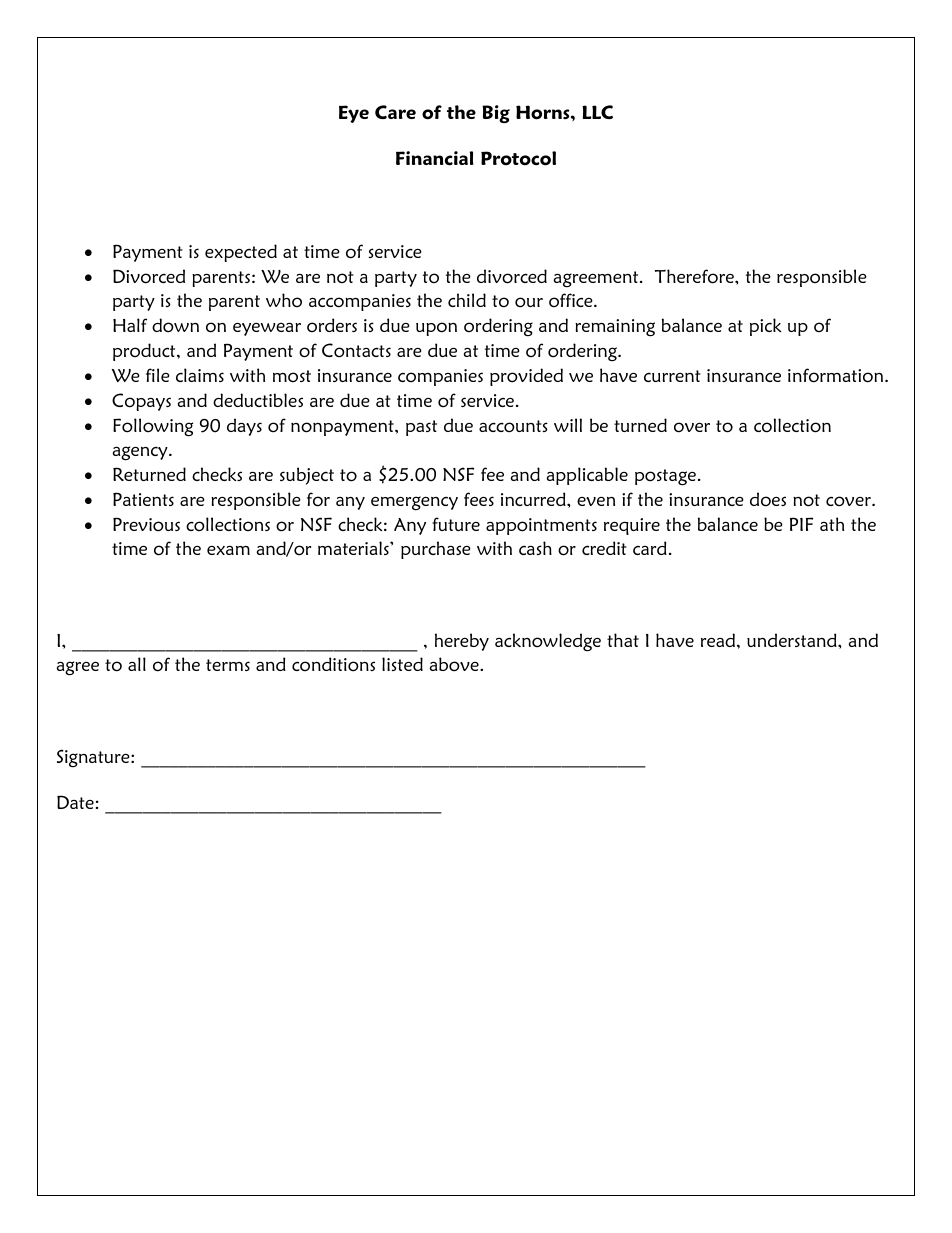 Image resolution: width=952 pixels, height=1233 pixels. I want to click on card, so click(650, 548).
